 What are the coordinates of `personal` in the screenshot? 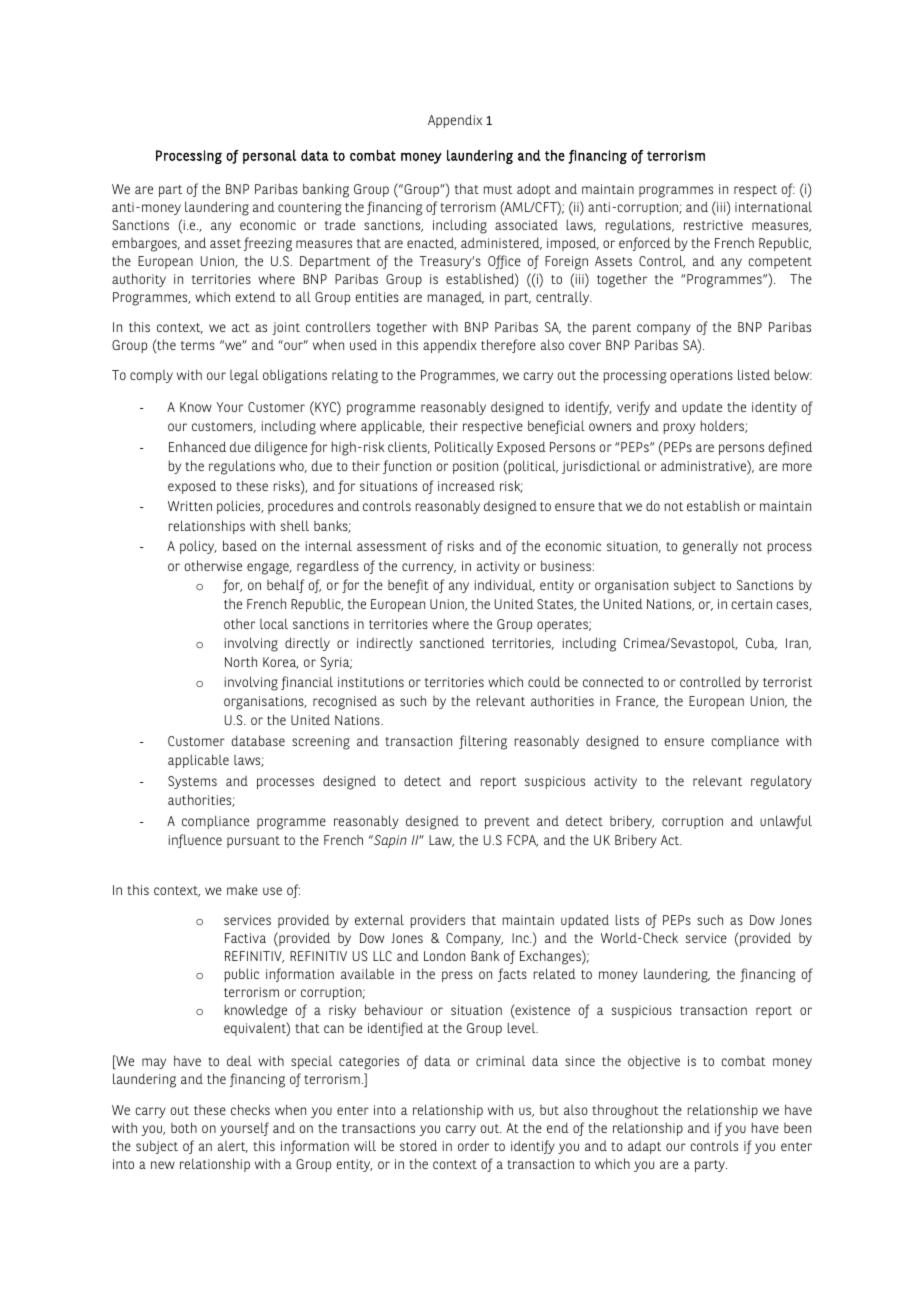 It's located at (269, 157).
